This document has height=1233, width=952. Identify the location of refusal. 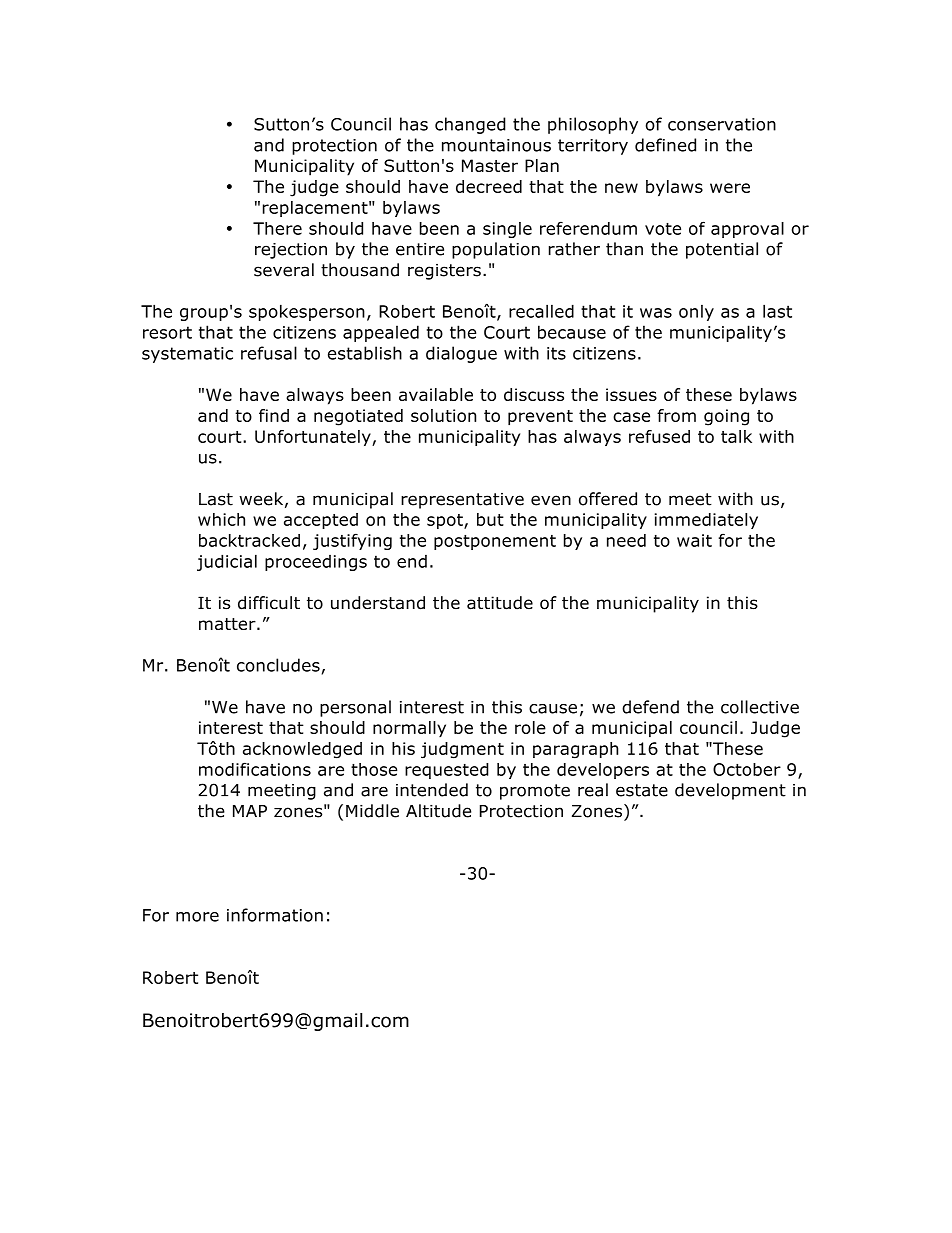
(269, 353).
